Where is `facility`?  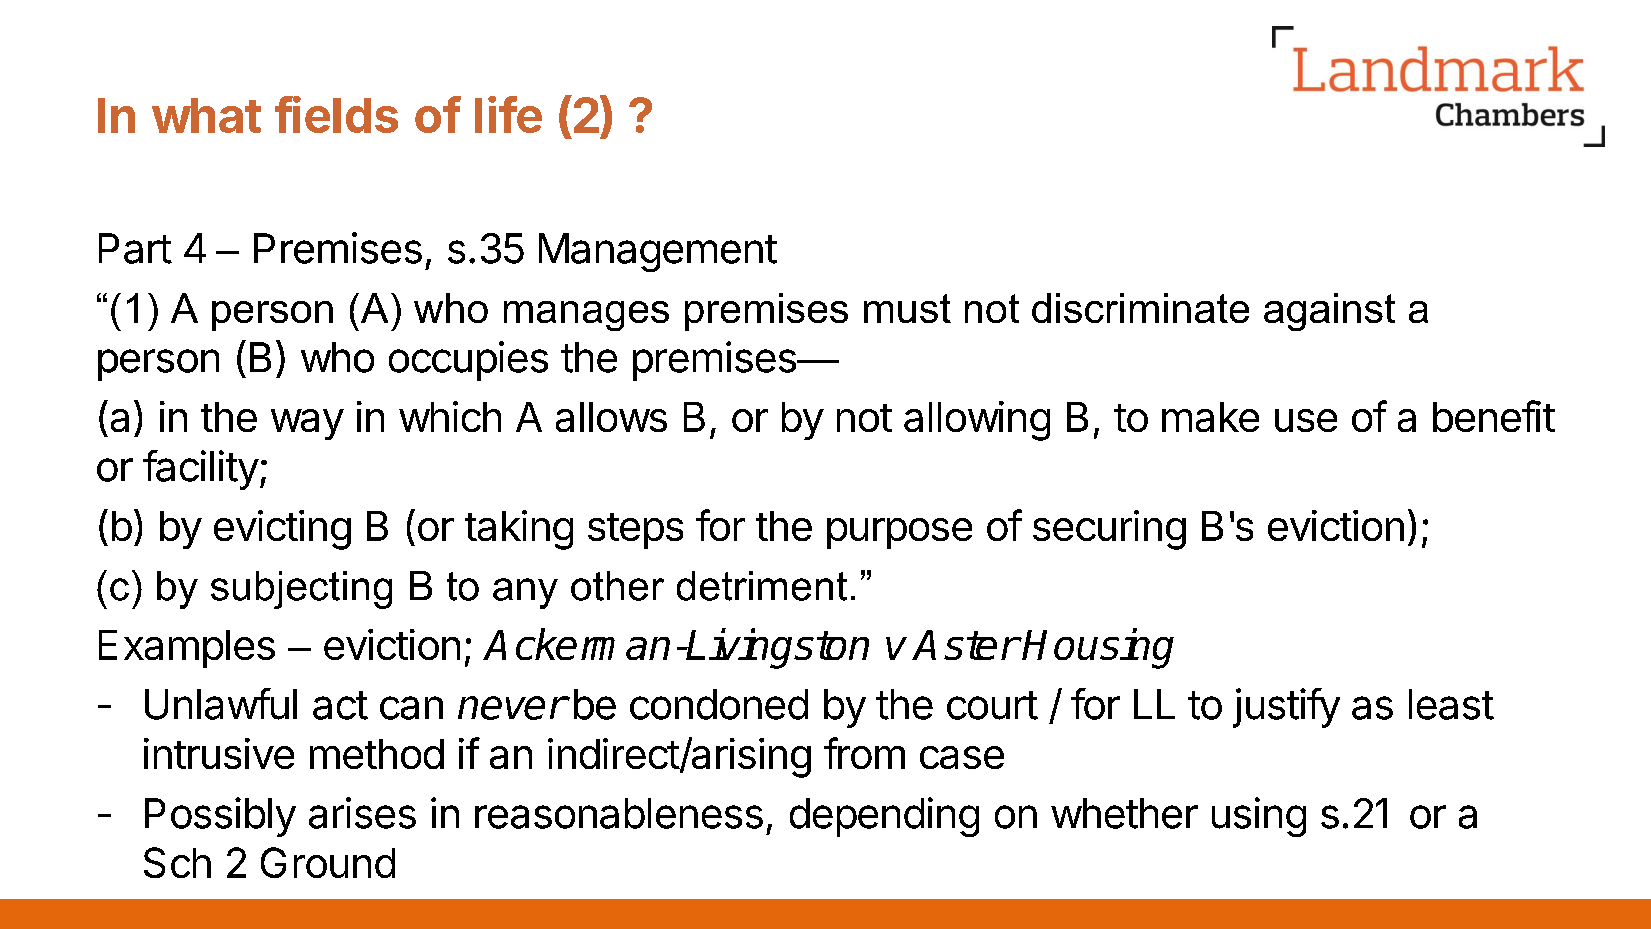
facility is located at coordinates (201, 470).
